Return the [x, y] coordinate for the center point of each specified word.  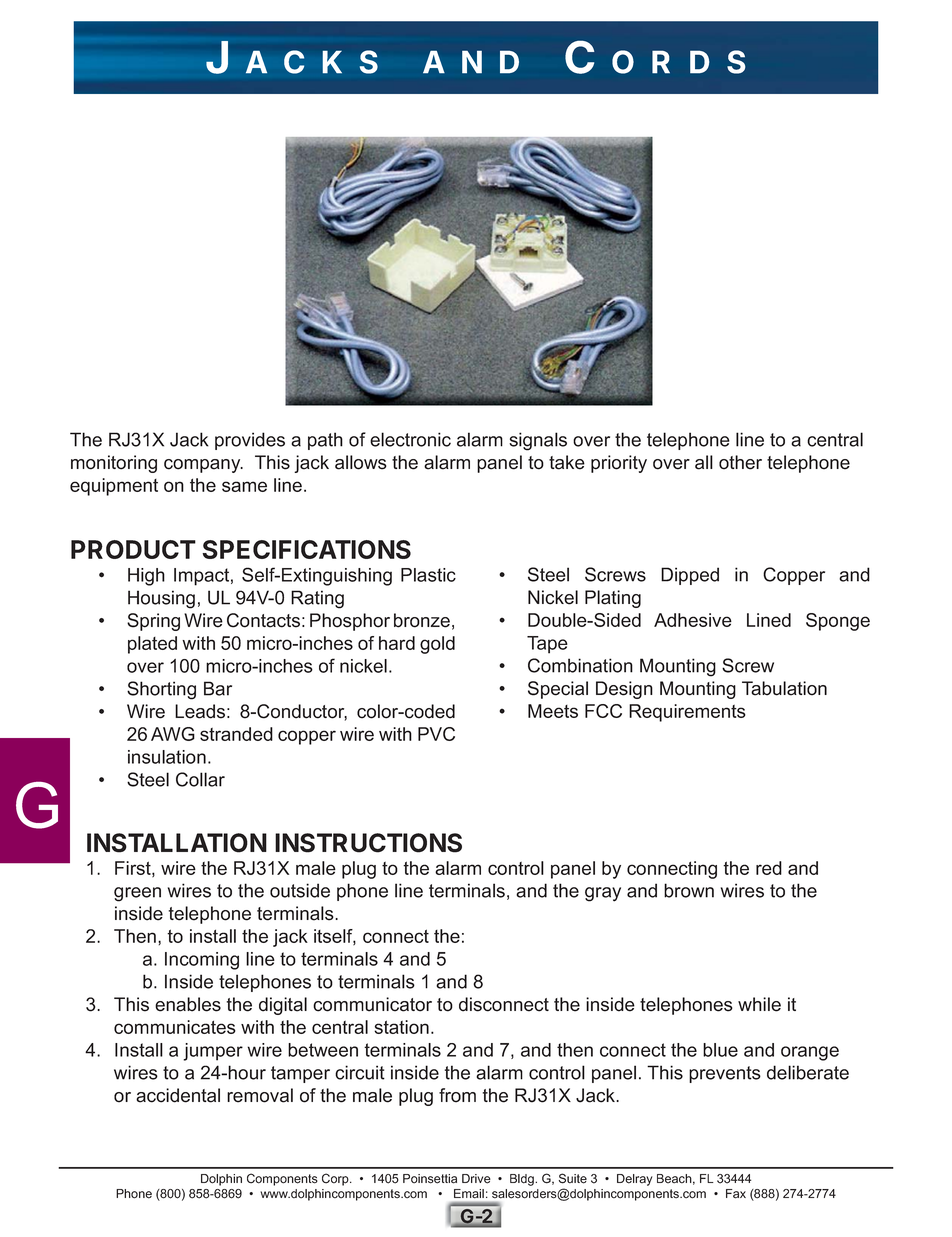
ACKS [312, 62]
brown [689, 890]
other [740, 462]
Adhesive [693, 620]
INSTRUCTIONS [368, 843]
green [137, 894]
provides [250, 441]
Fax [736, 1194]
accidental [178, 1095]
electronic [410, 439]
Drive [476, 1179]
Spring [153, 622]
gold [437, 645]
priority [619, 464]
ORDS [679, 62]
